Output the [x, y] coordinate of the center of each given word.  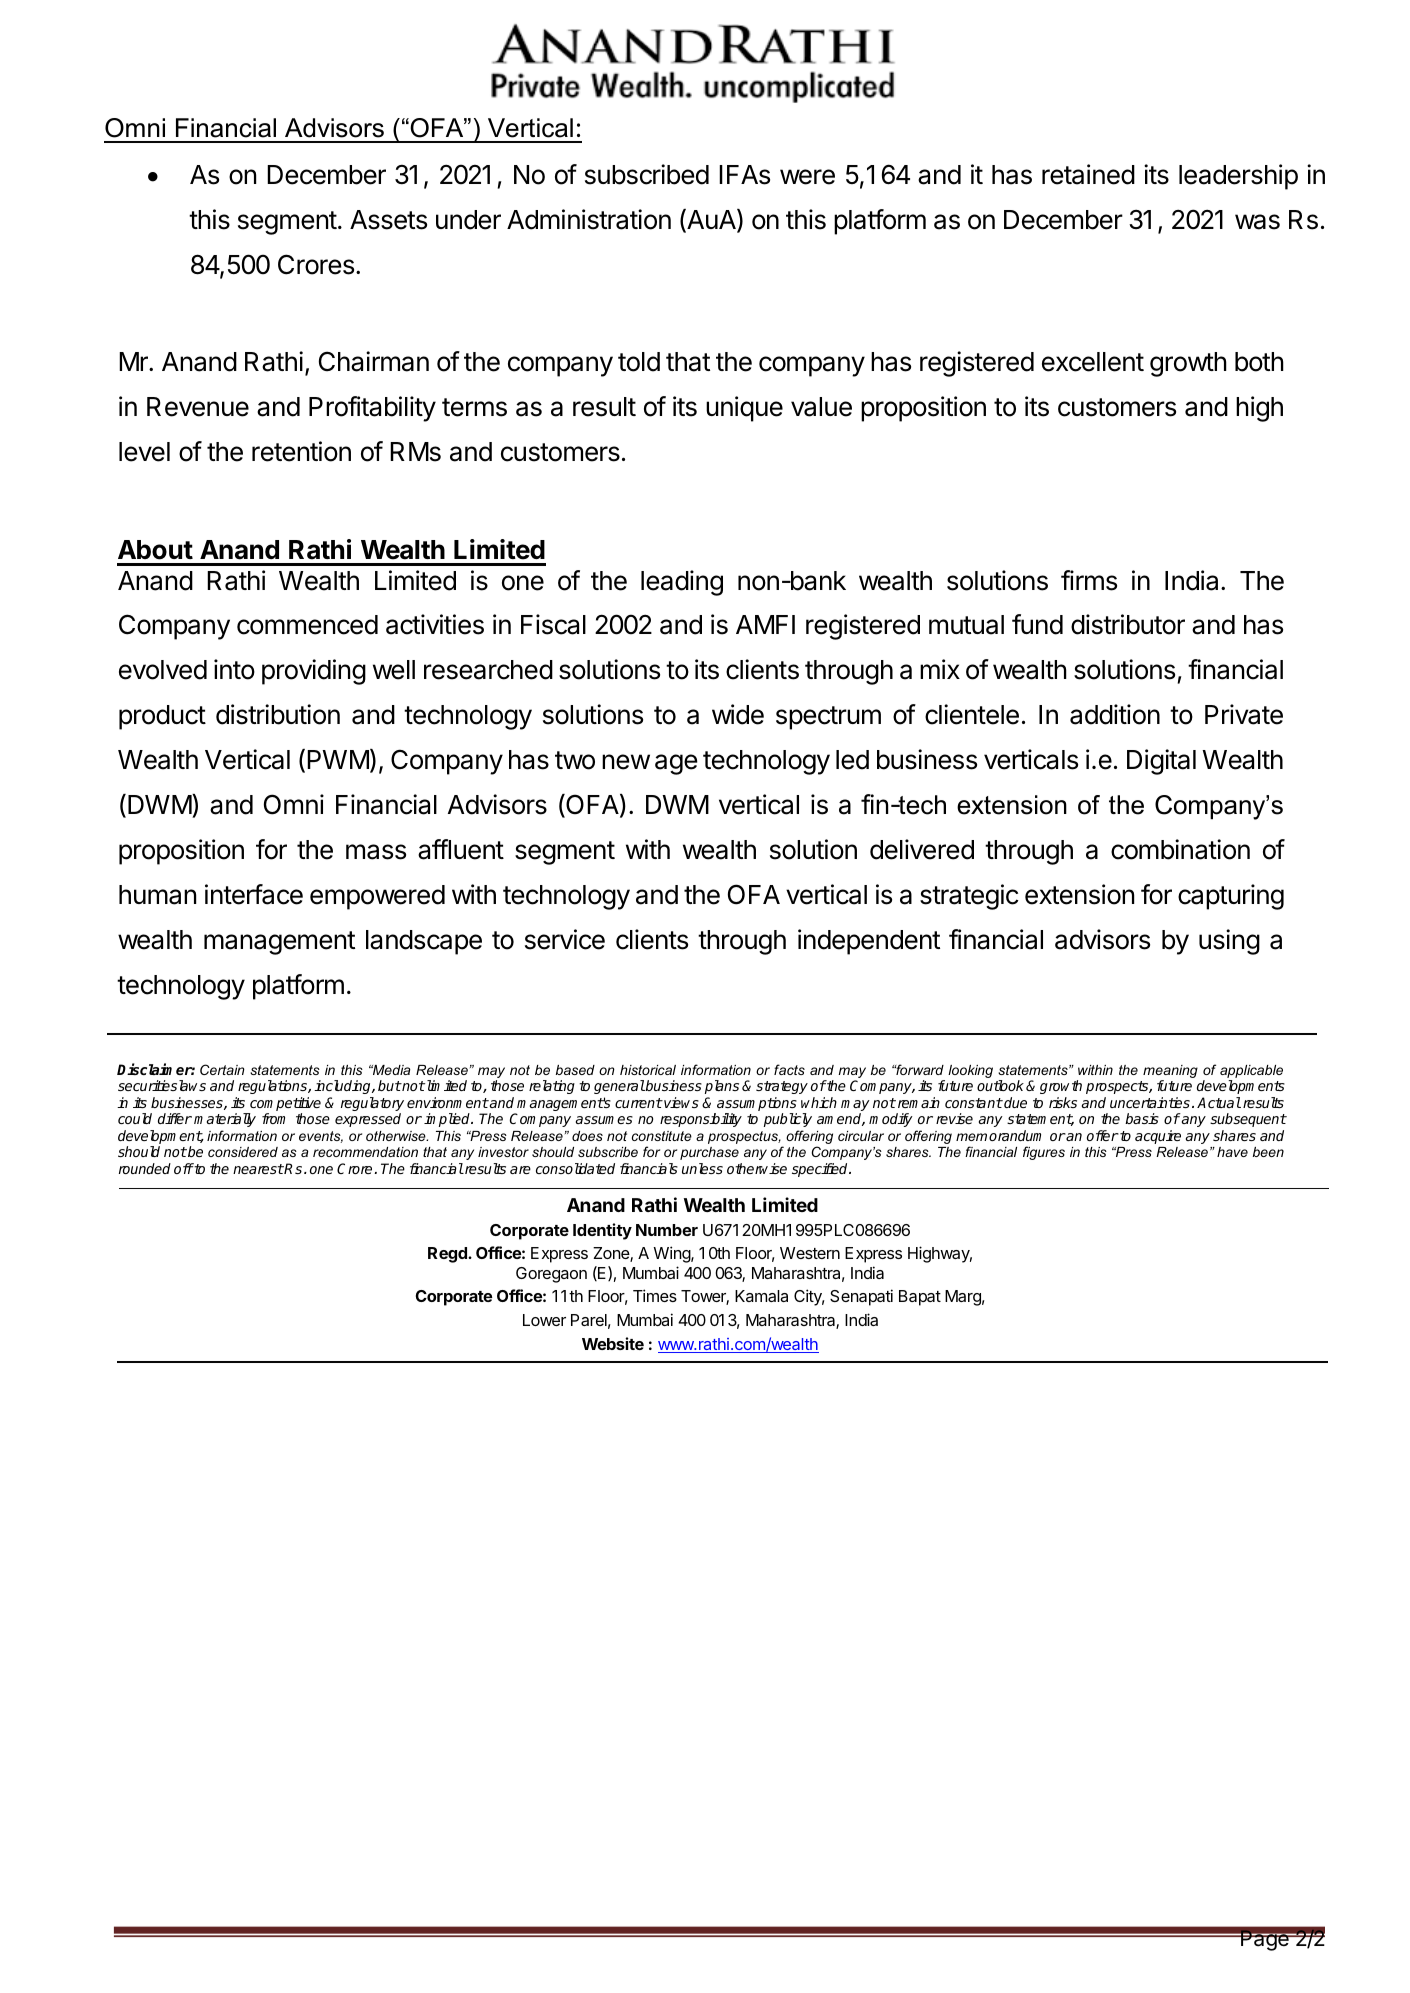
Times [655, 1295]
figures [1044, 1153]
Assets [388, 220]
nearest [258, 1169]
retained [1088, 174]
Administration [589, 219]
